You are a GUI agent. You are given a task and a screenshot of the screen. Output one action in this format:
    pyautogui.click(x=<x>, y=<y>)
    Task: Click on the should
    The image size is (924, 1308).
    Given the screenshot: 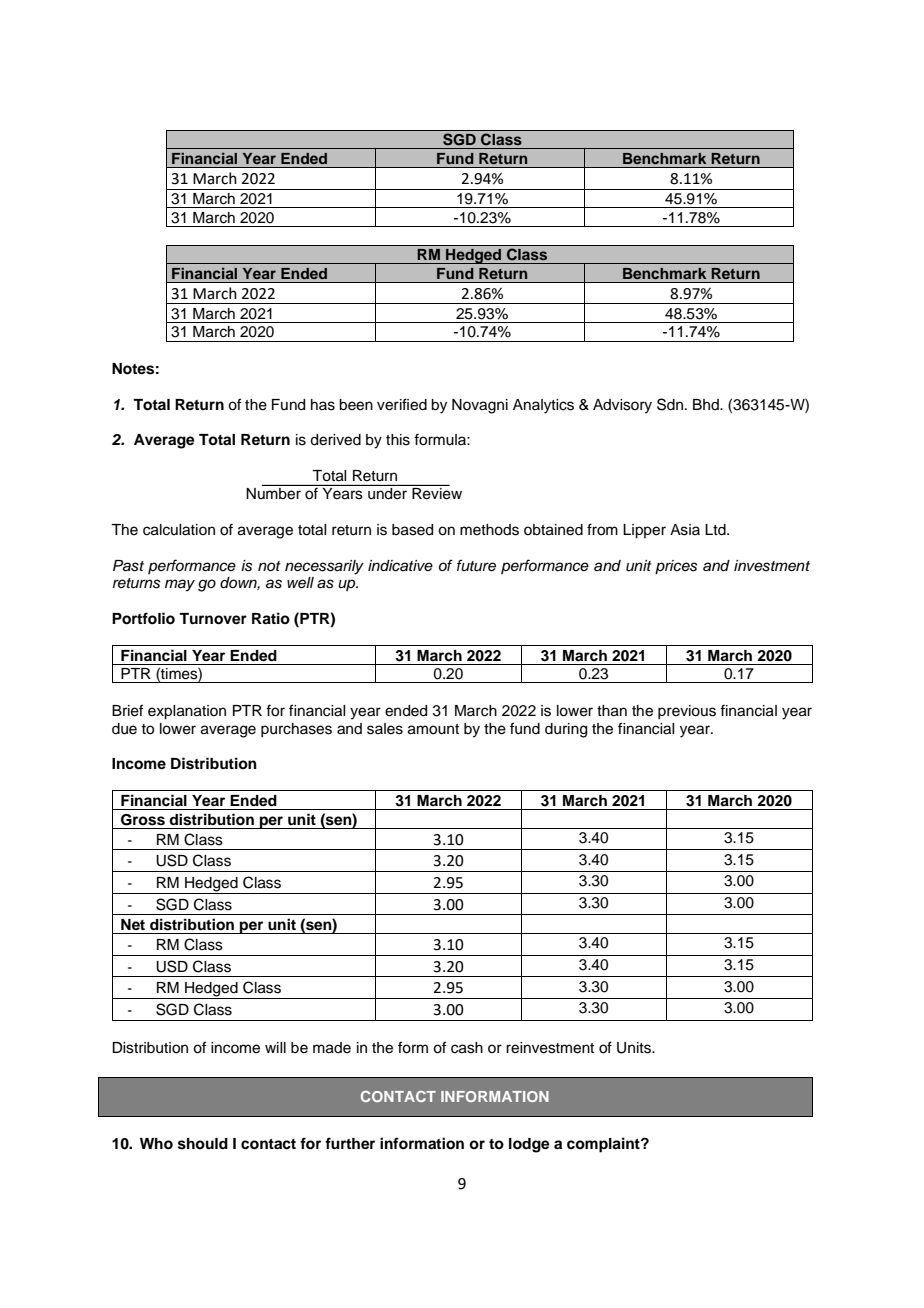 What is the action you would take?
    pyautogui.click(x=203, y=1144)
